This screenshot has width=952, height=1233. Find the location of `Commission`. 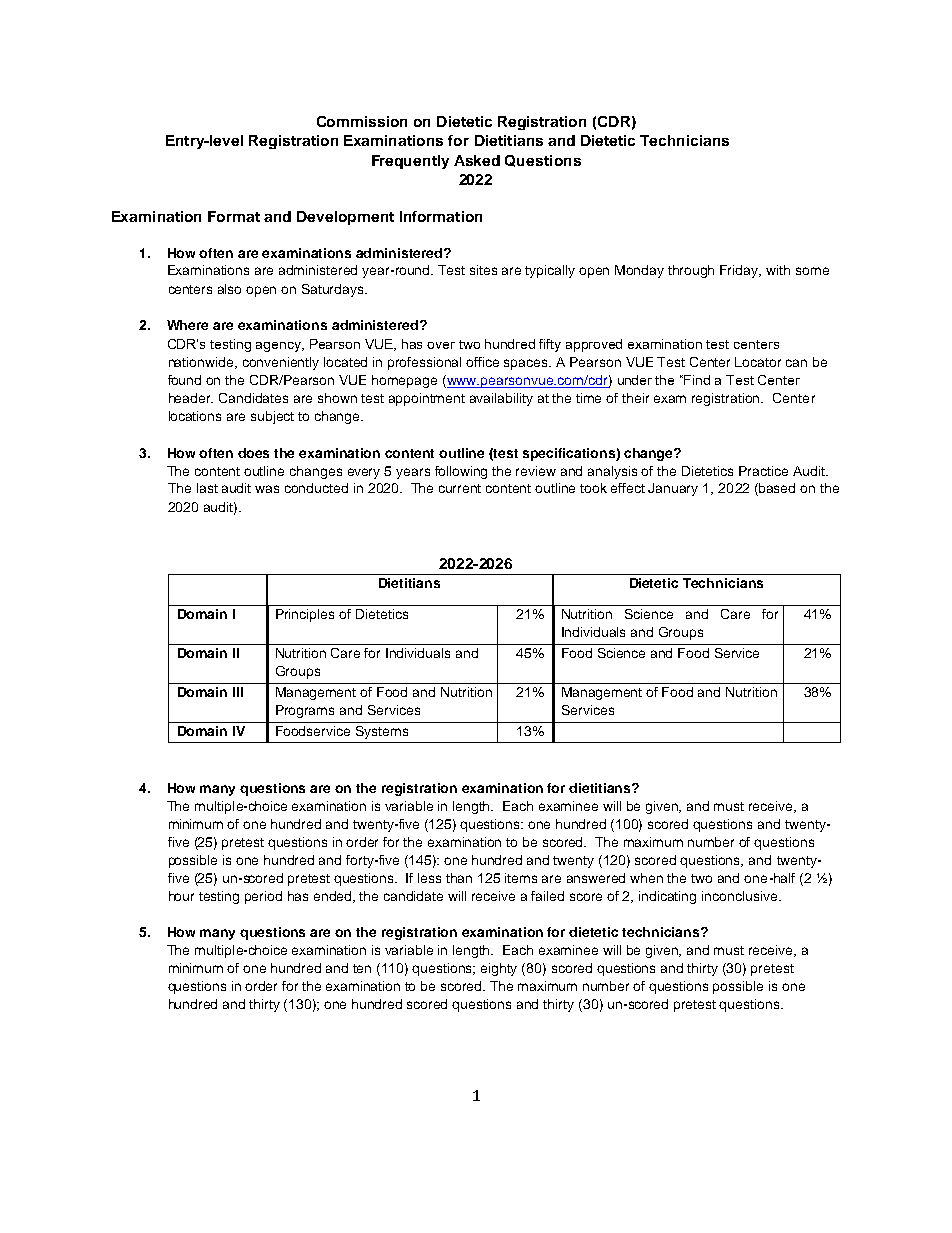

Commission is located at coordinates (362, 121).
